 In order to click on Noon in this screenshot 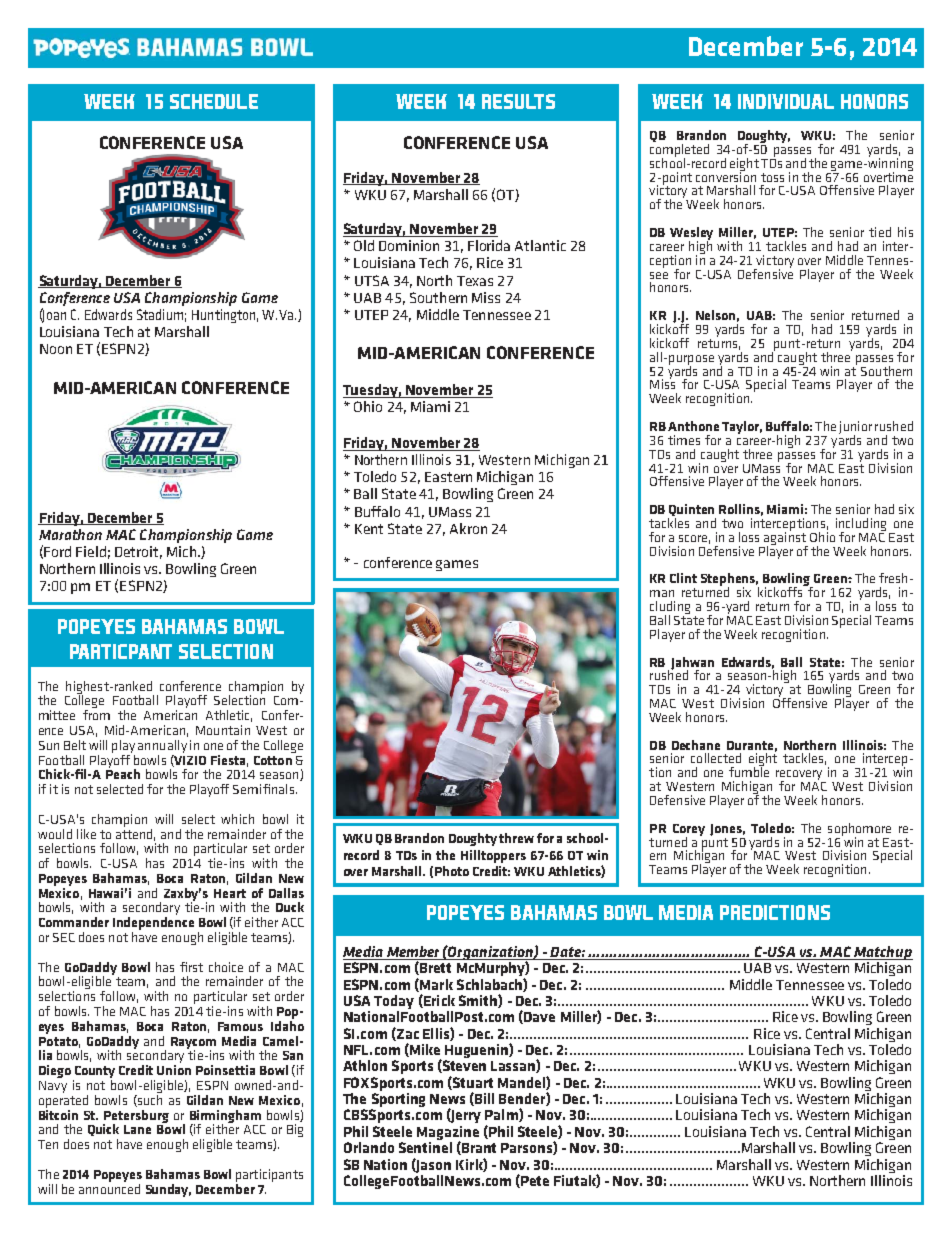, I will do `click(56, 349)`.
